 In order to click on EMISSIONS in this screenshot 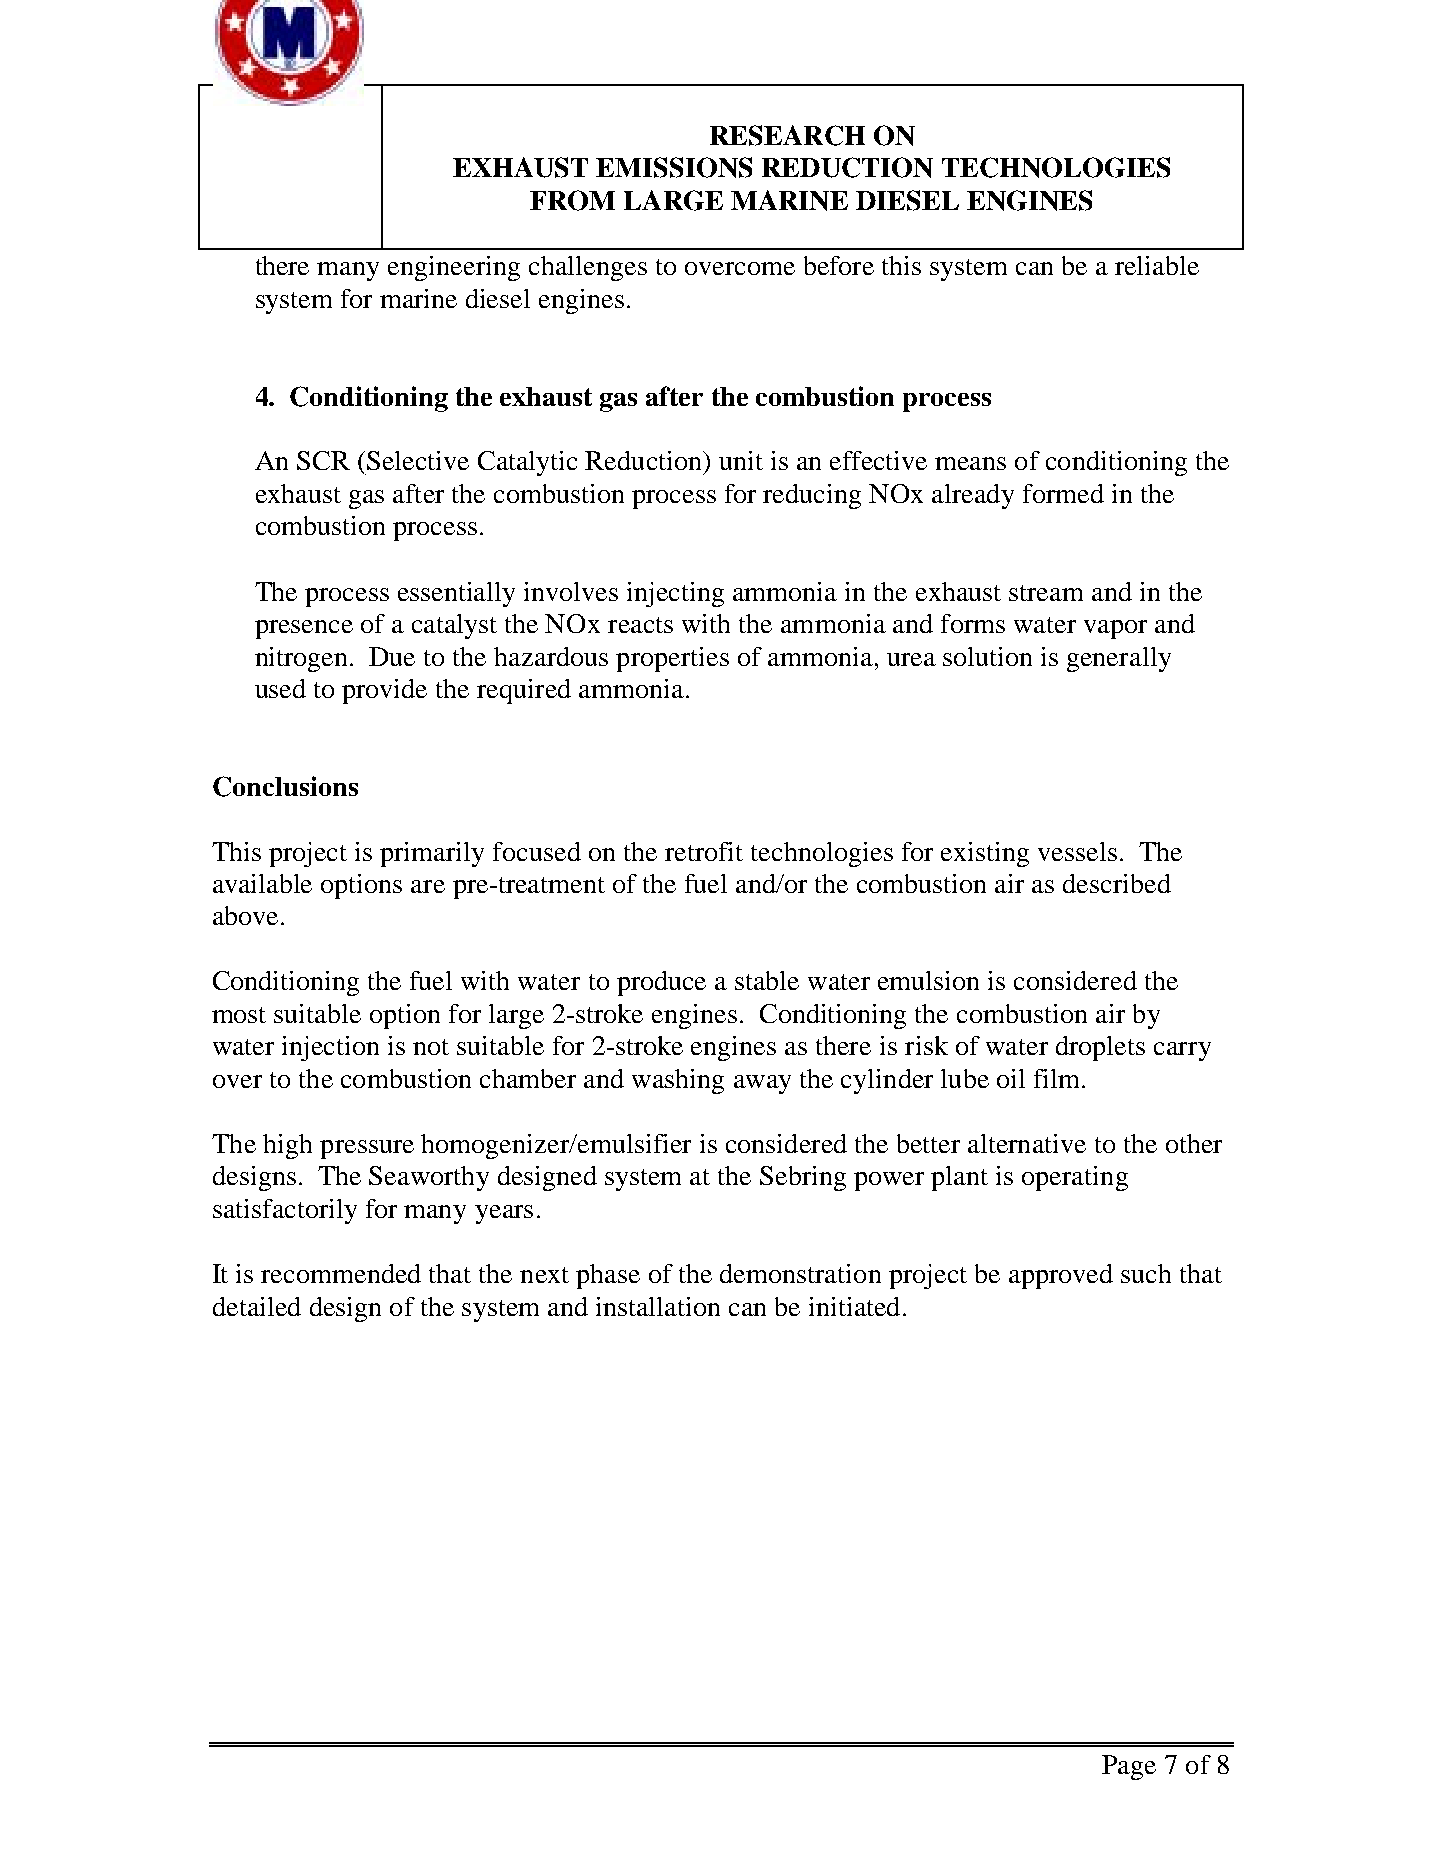, I will do `click(674, 167)`.
